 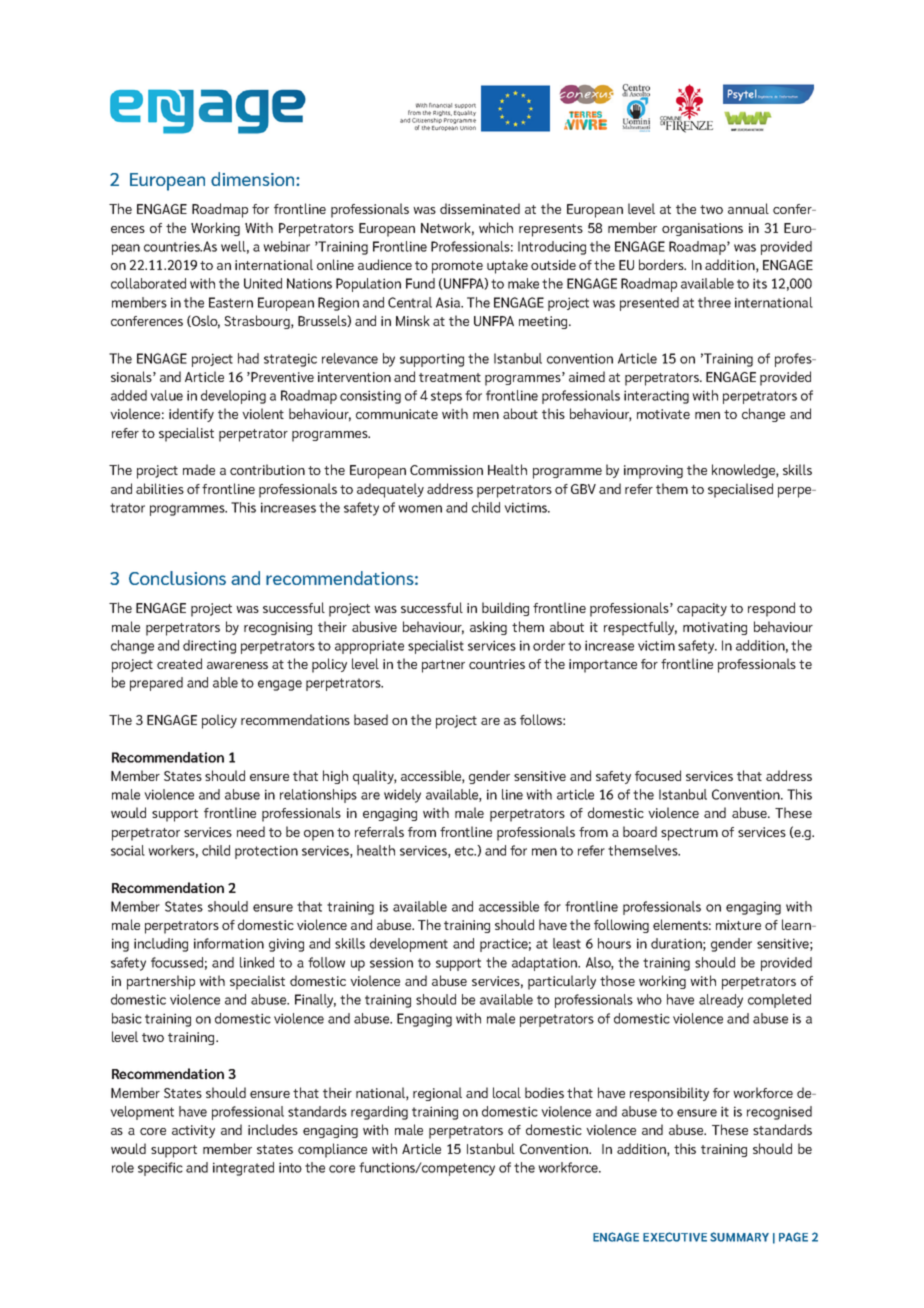 What do you see at coordinates (446, 397) in the screenshot?
I see `steps` at bounding box center [446, 397].
